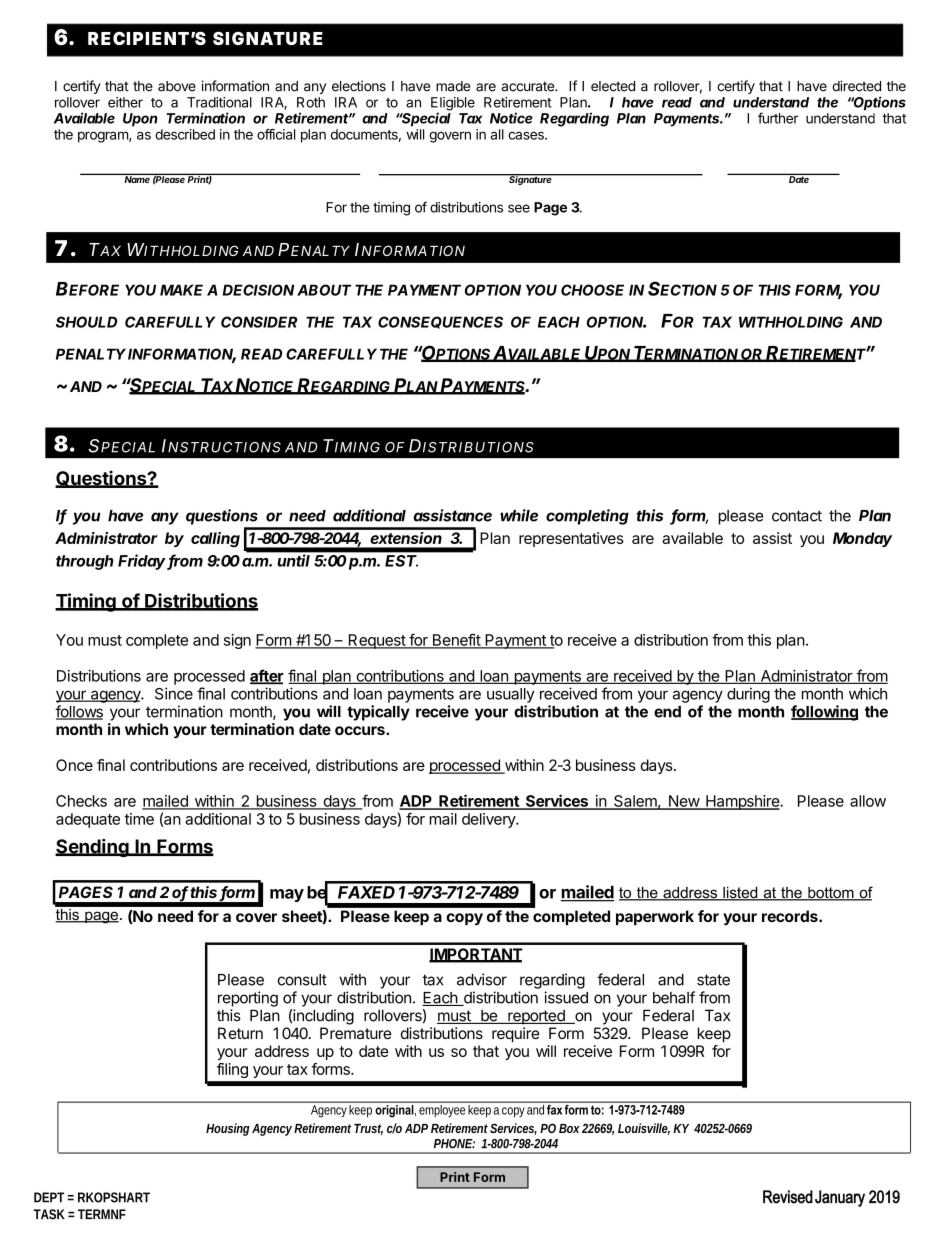  I want to click on employee, so click(442, 1110).
